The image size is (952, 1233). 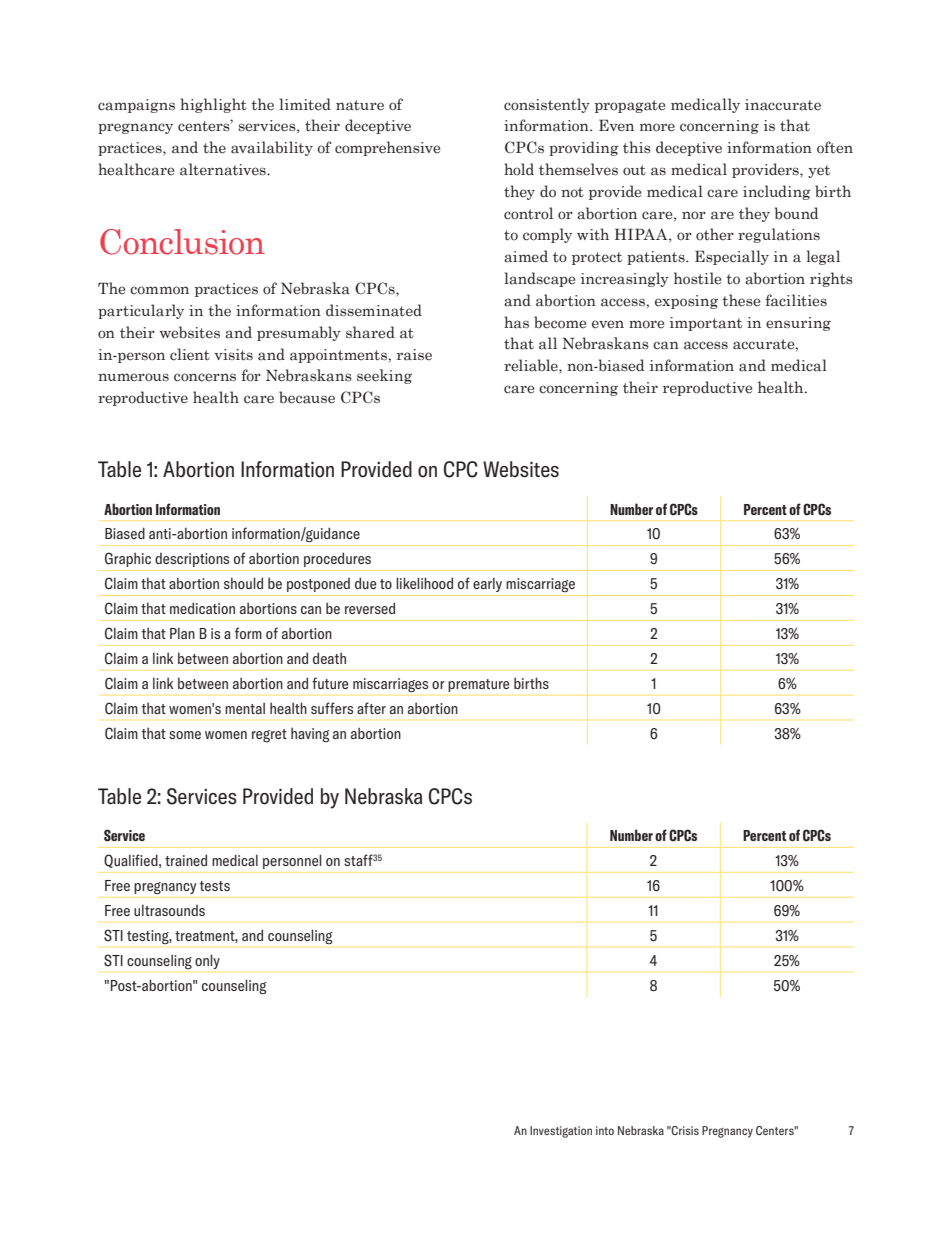 I want to click on premature, so click(x=478, y=685).
